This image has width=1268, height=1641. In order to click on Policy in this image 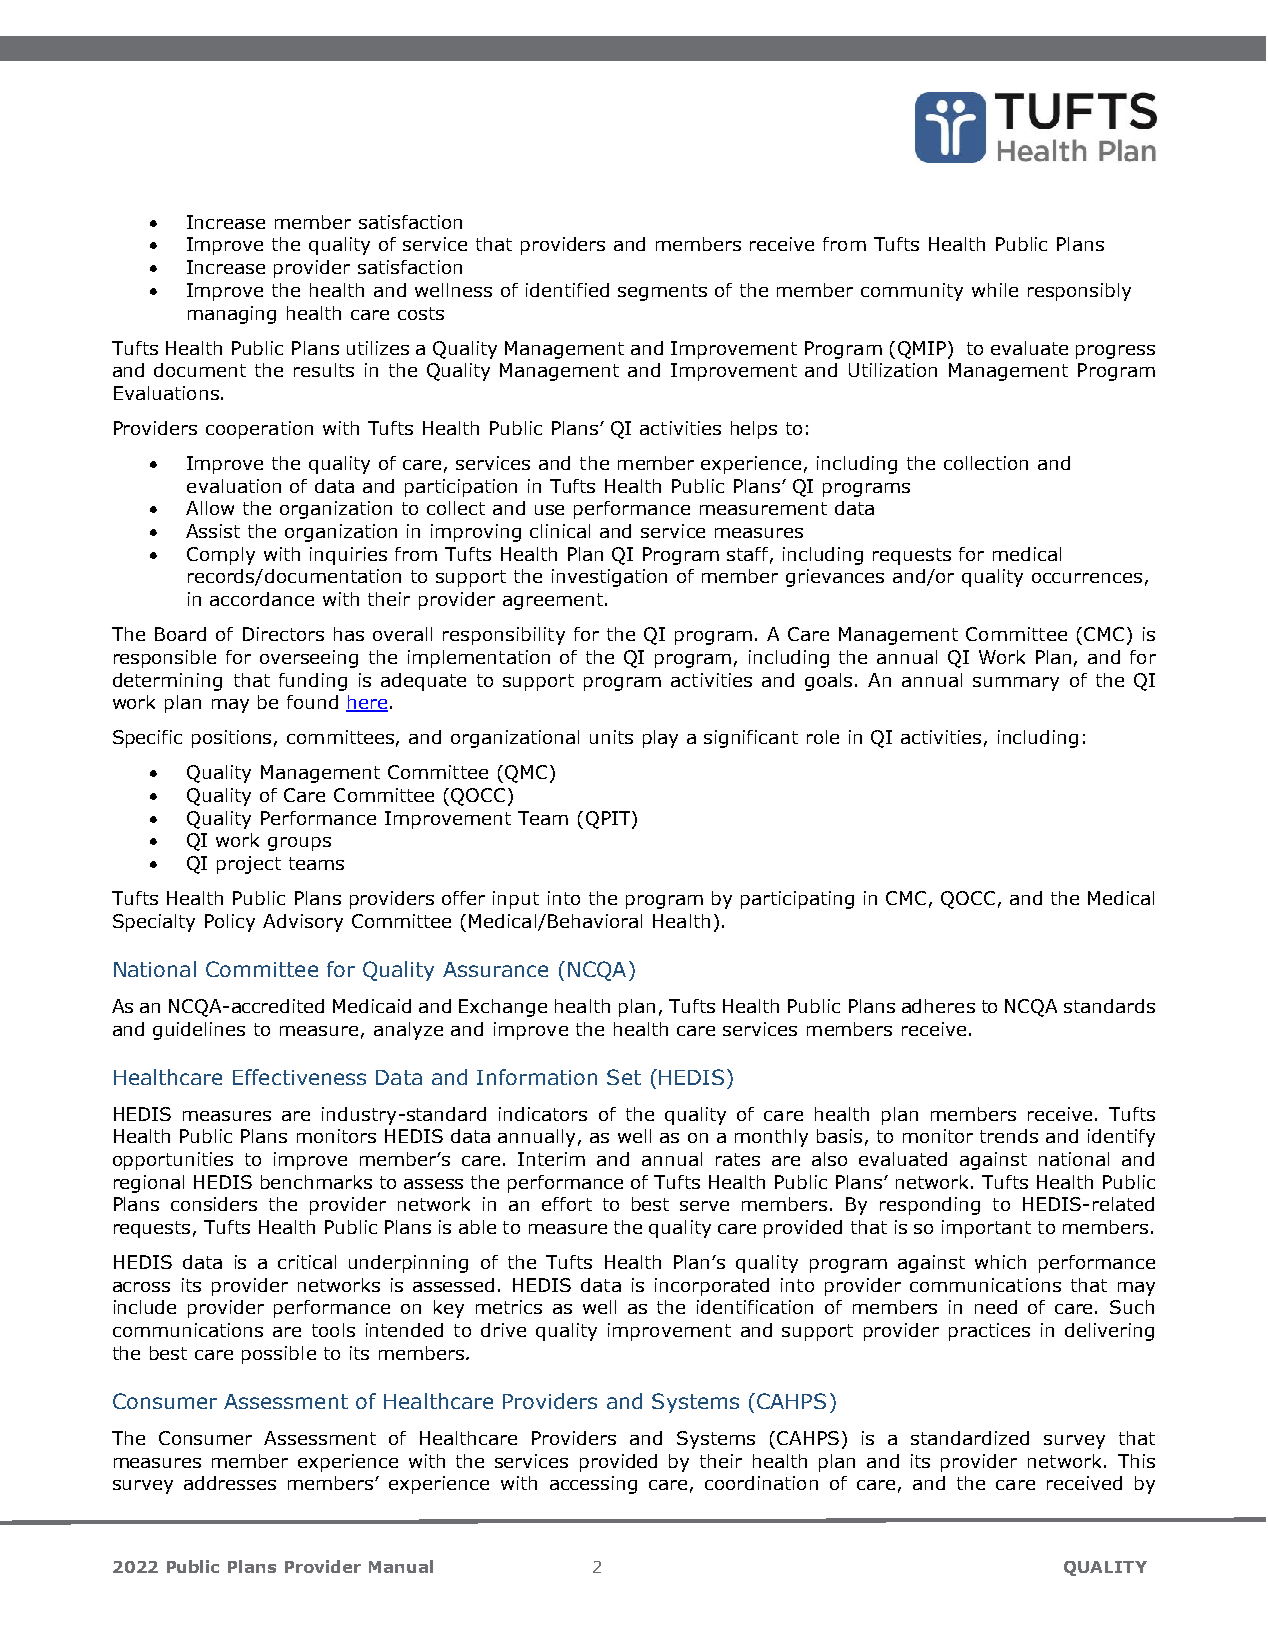, I will do `click(230, 923)`.
